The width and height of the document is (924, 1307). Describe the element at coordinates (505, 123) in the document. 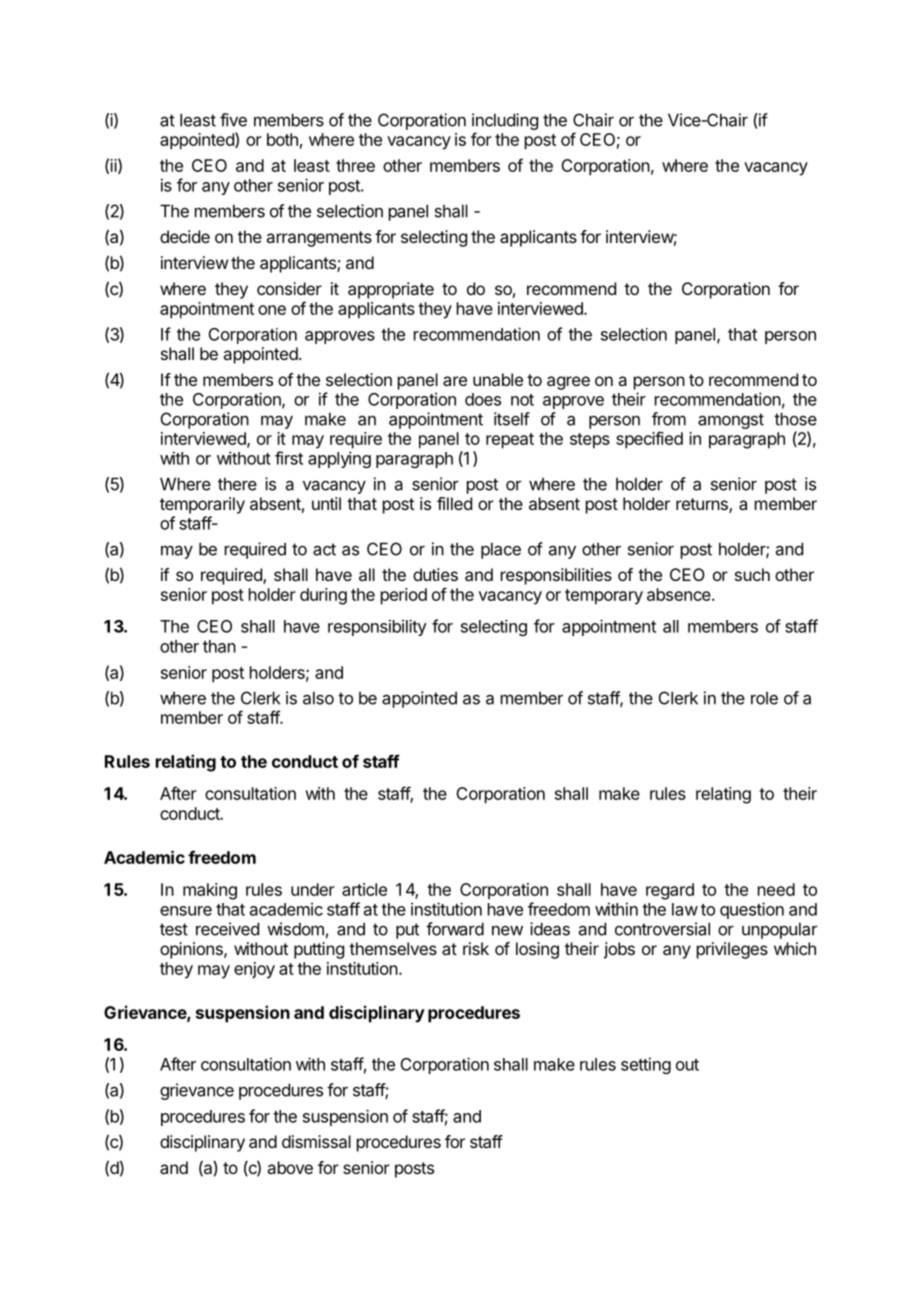

I see `including` at that location.
